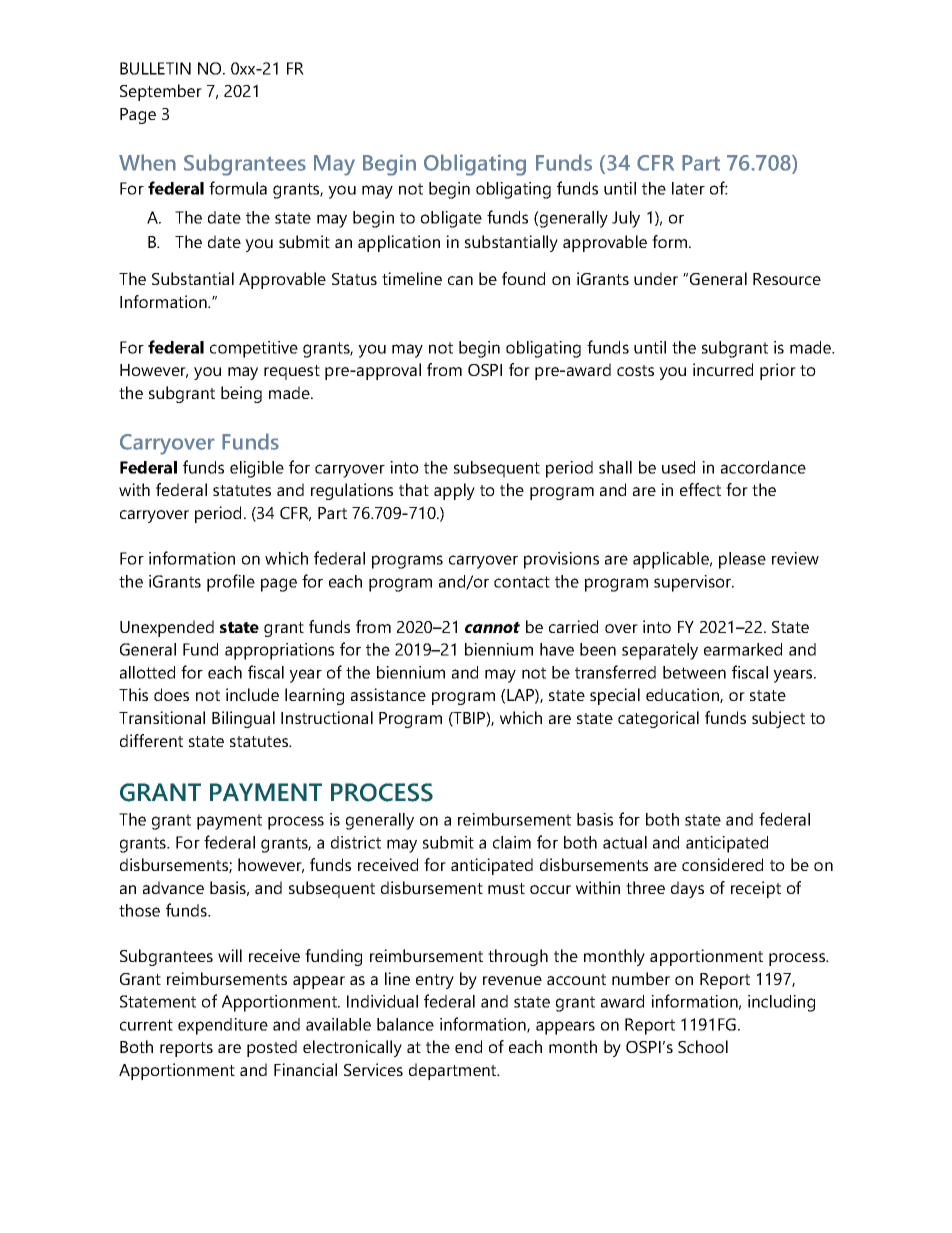 The width and height of the page is (952, 1233). I want to click on profile, so click(231, 583).
